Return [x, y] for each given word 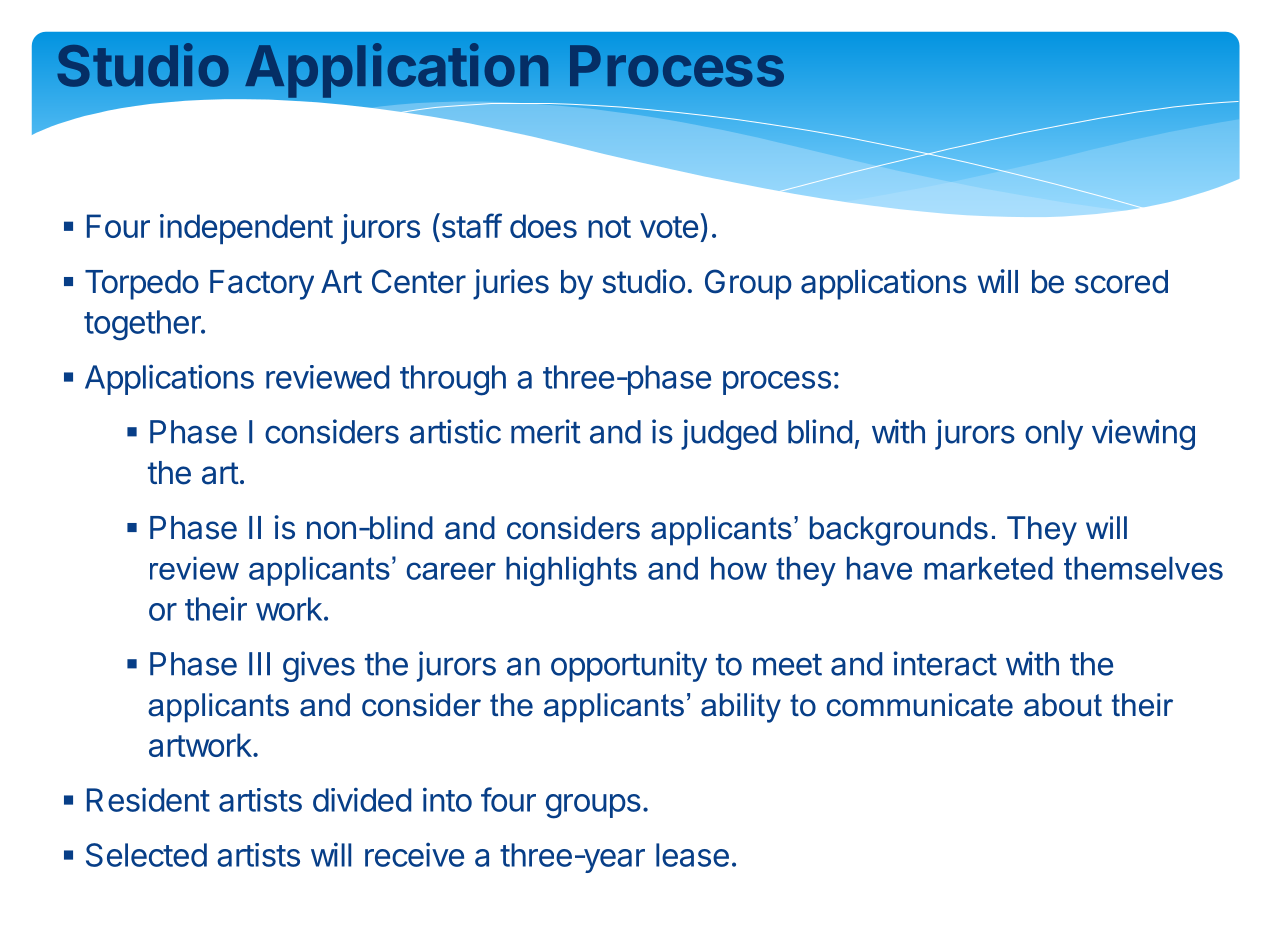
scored [1121, 282]
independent [246, 229]
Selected [146, 855]
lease [692, 855]
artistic [455, 431]
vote [669, 227]
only [1054, 435]
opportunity [629, 666]
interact [945, 663]
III [259, 663]
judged [728, 434]
